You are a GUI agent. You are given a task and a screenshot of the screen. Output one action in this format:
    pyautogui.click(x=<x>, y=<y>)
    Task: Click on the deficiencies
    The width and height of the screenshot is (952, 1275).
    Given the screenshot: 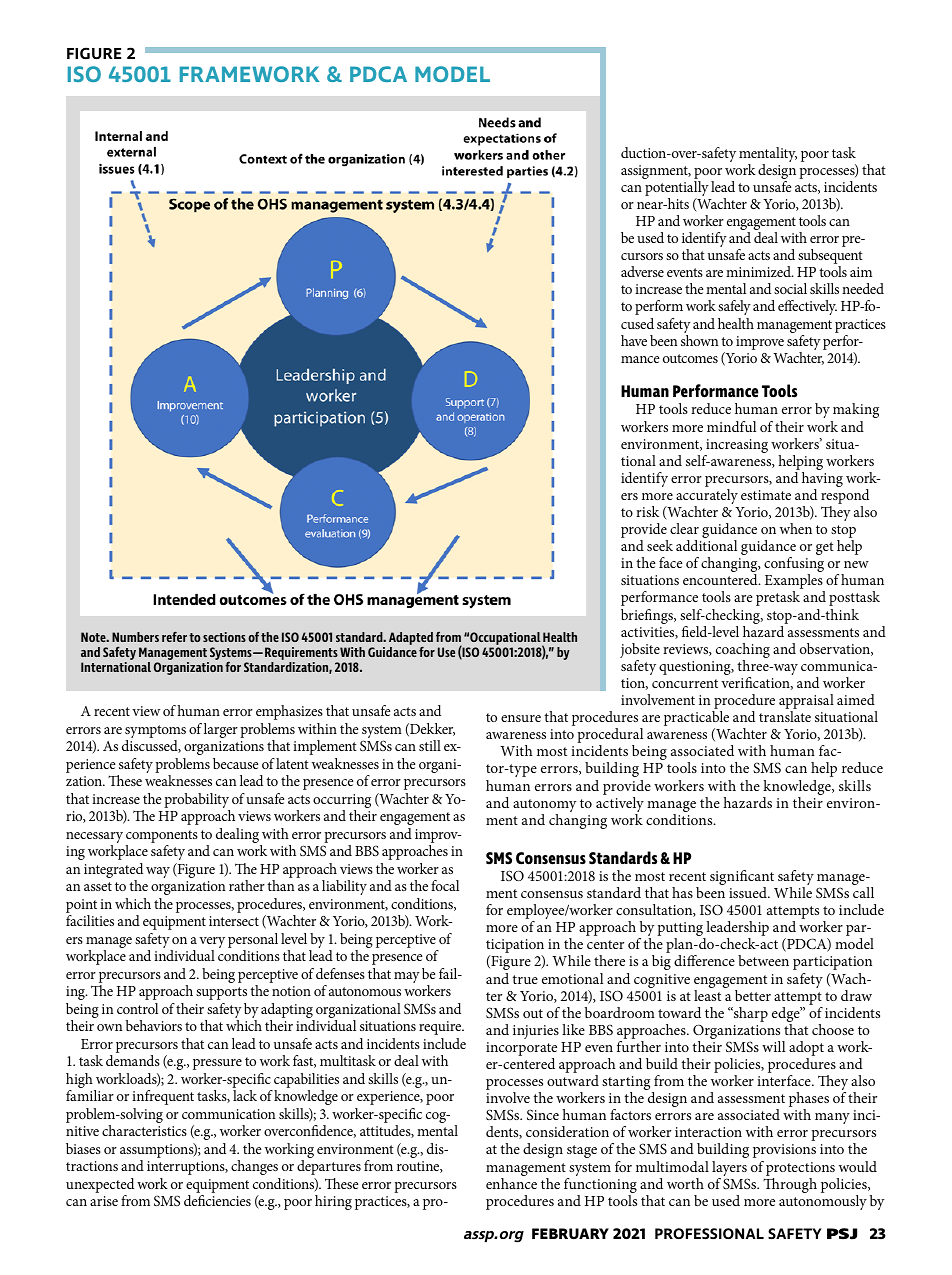 What is the action you would take?
    pyautogui.click(x=217, y=1200)
